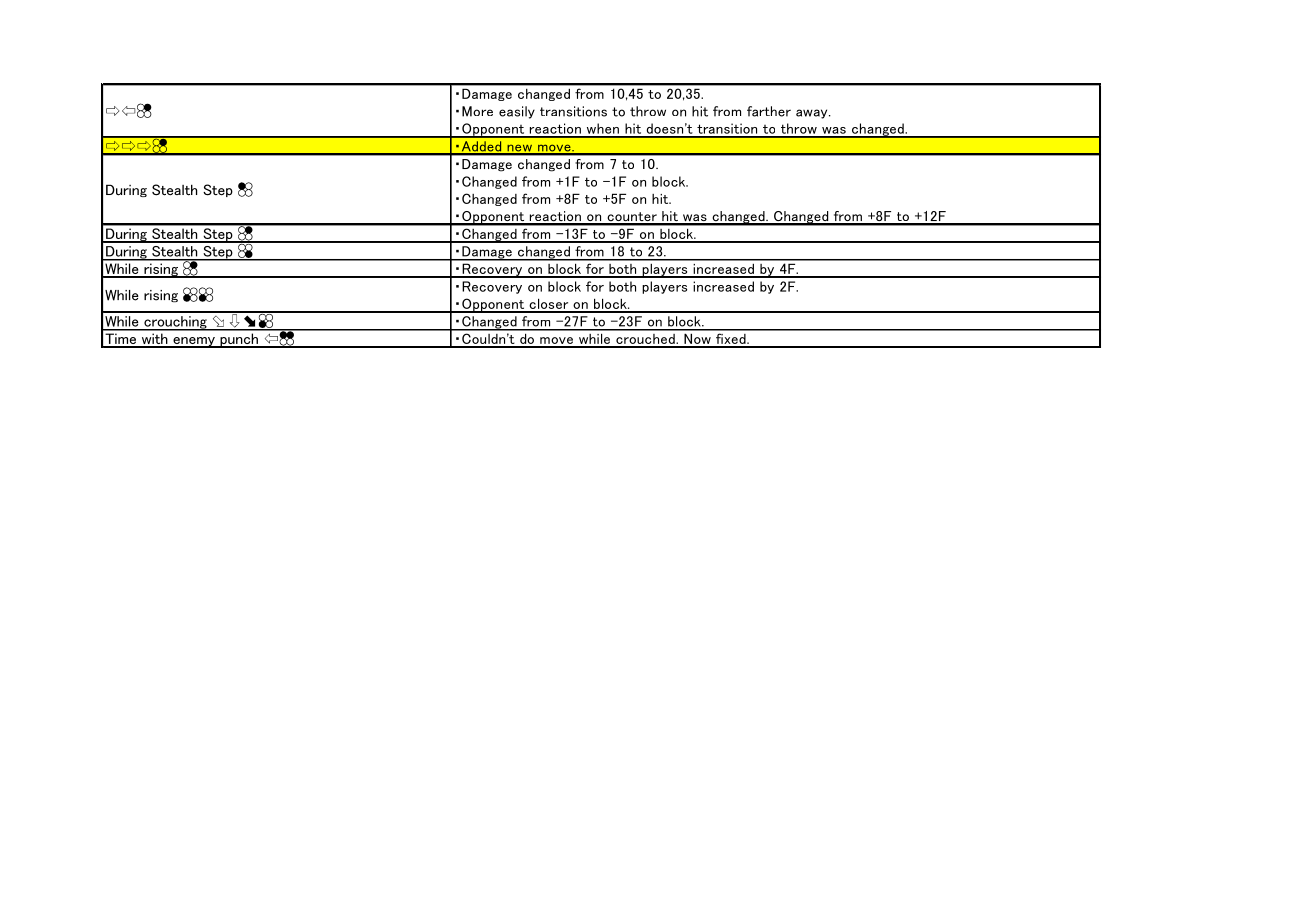 Image resolution: width=1308 pixels, height=924 pixels. I want to click on closer, so click(549, 305).
